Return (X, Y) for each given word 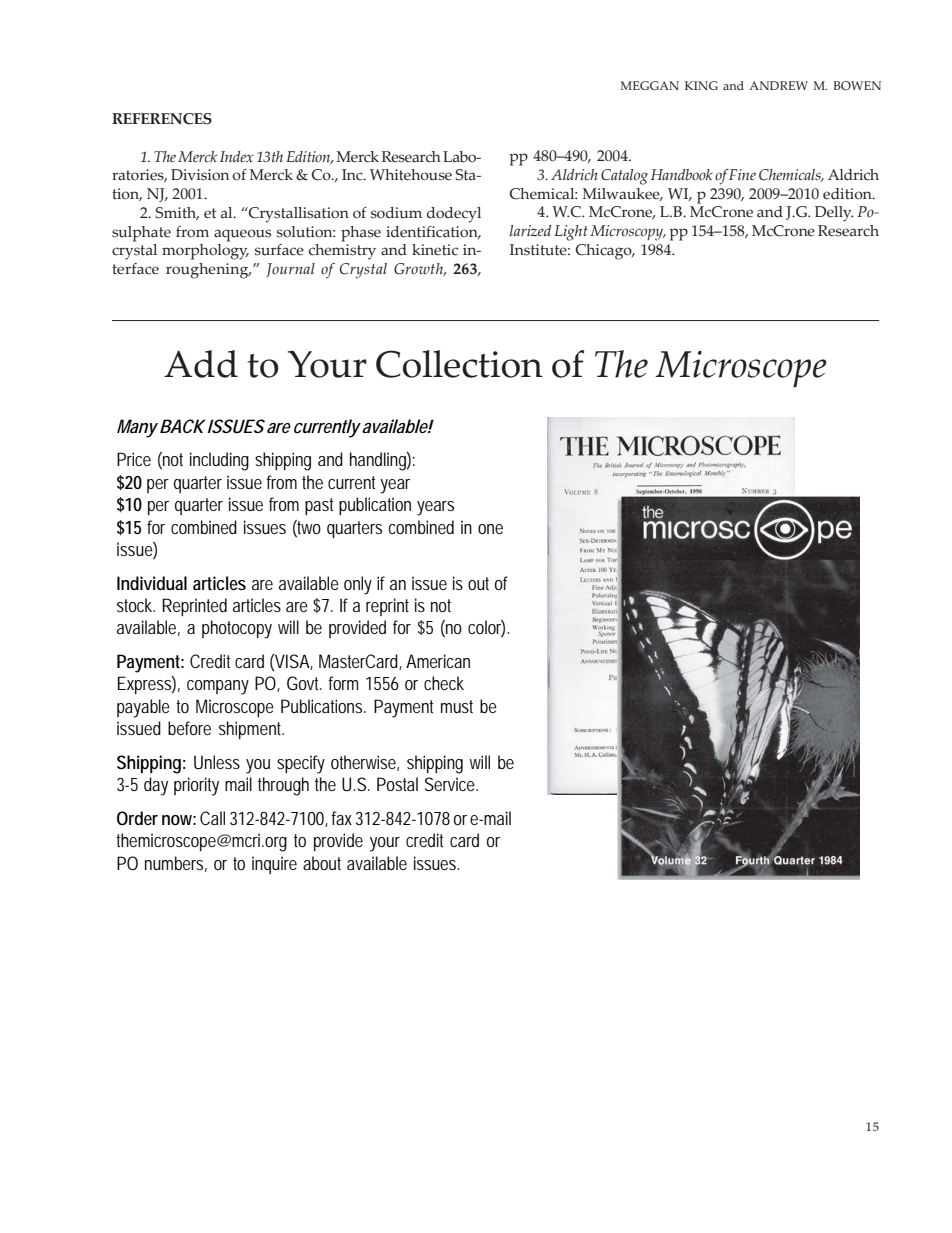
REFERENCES (162, 119)
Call (212, 818)
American (438, 661)
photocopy (237, 629)
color (486, 628)
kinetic (435, 250)
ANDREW (779, 85)
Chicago (604, 252)
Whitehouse (411, 175)
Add (201, 364)
